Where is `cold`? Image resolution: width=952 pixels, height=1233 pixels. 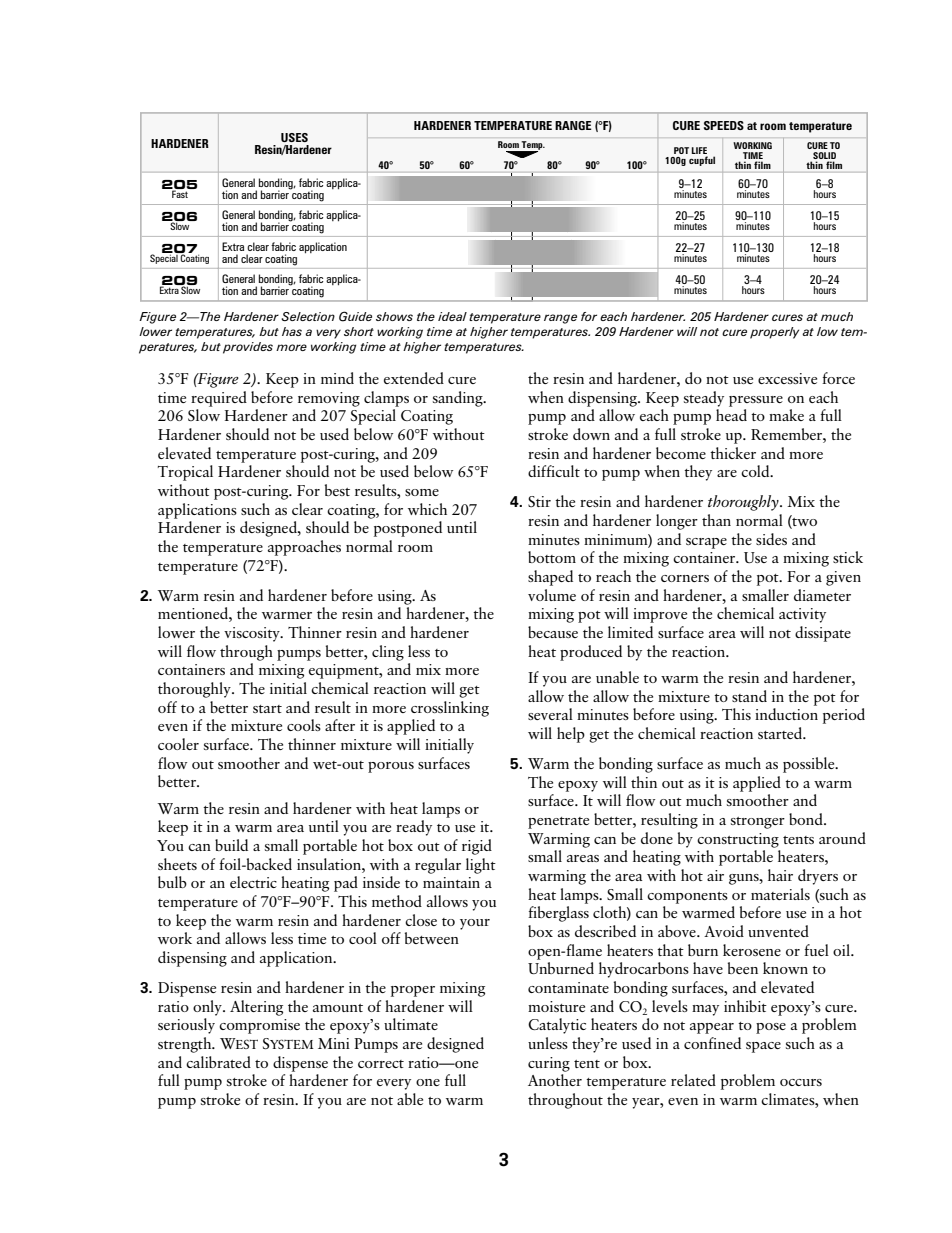
cold is located at coordinates (756, 471).
